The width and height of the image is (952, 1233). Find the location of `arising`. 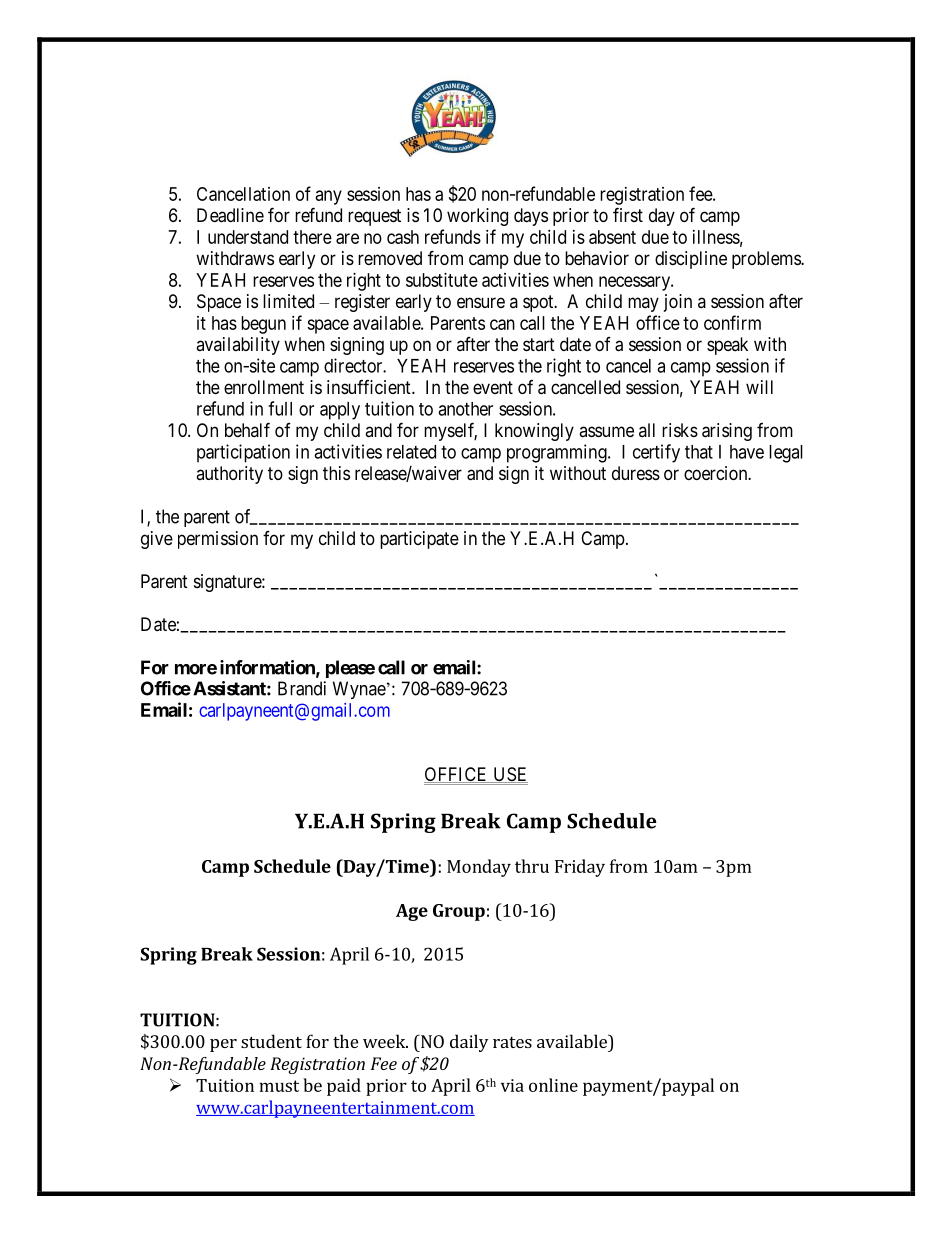

arising is located at coordinates (727, 432).
